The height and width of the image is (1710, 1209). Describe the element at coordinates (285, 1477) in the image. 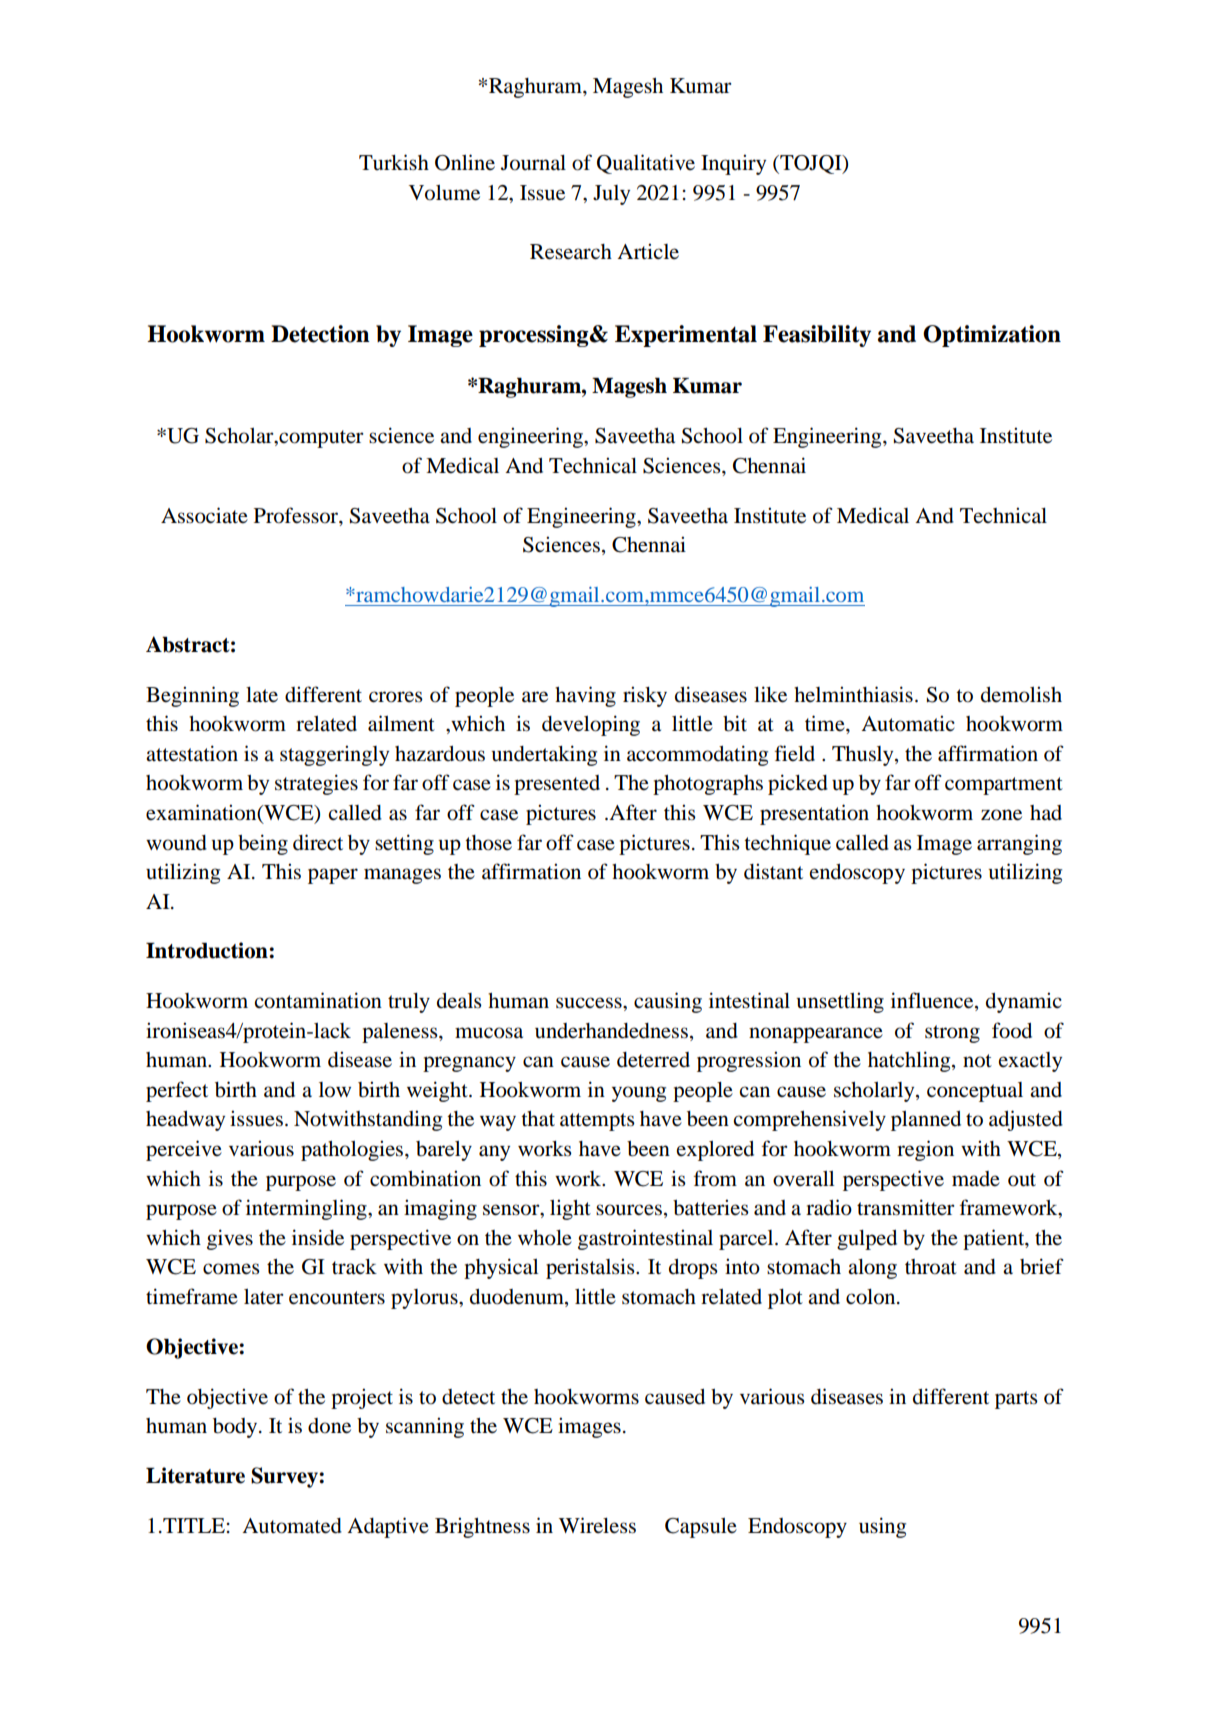

I see `Survey` at that location.
